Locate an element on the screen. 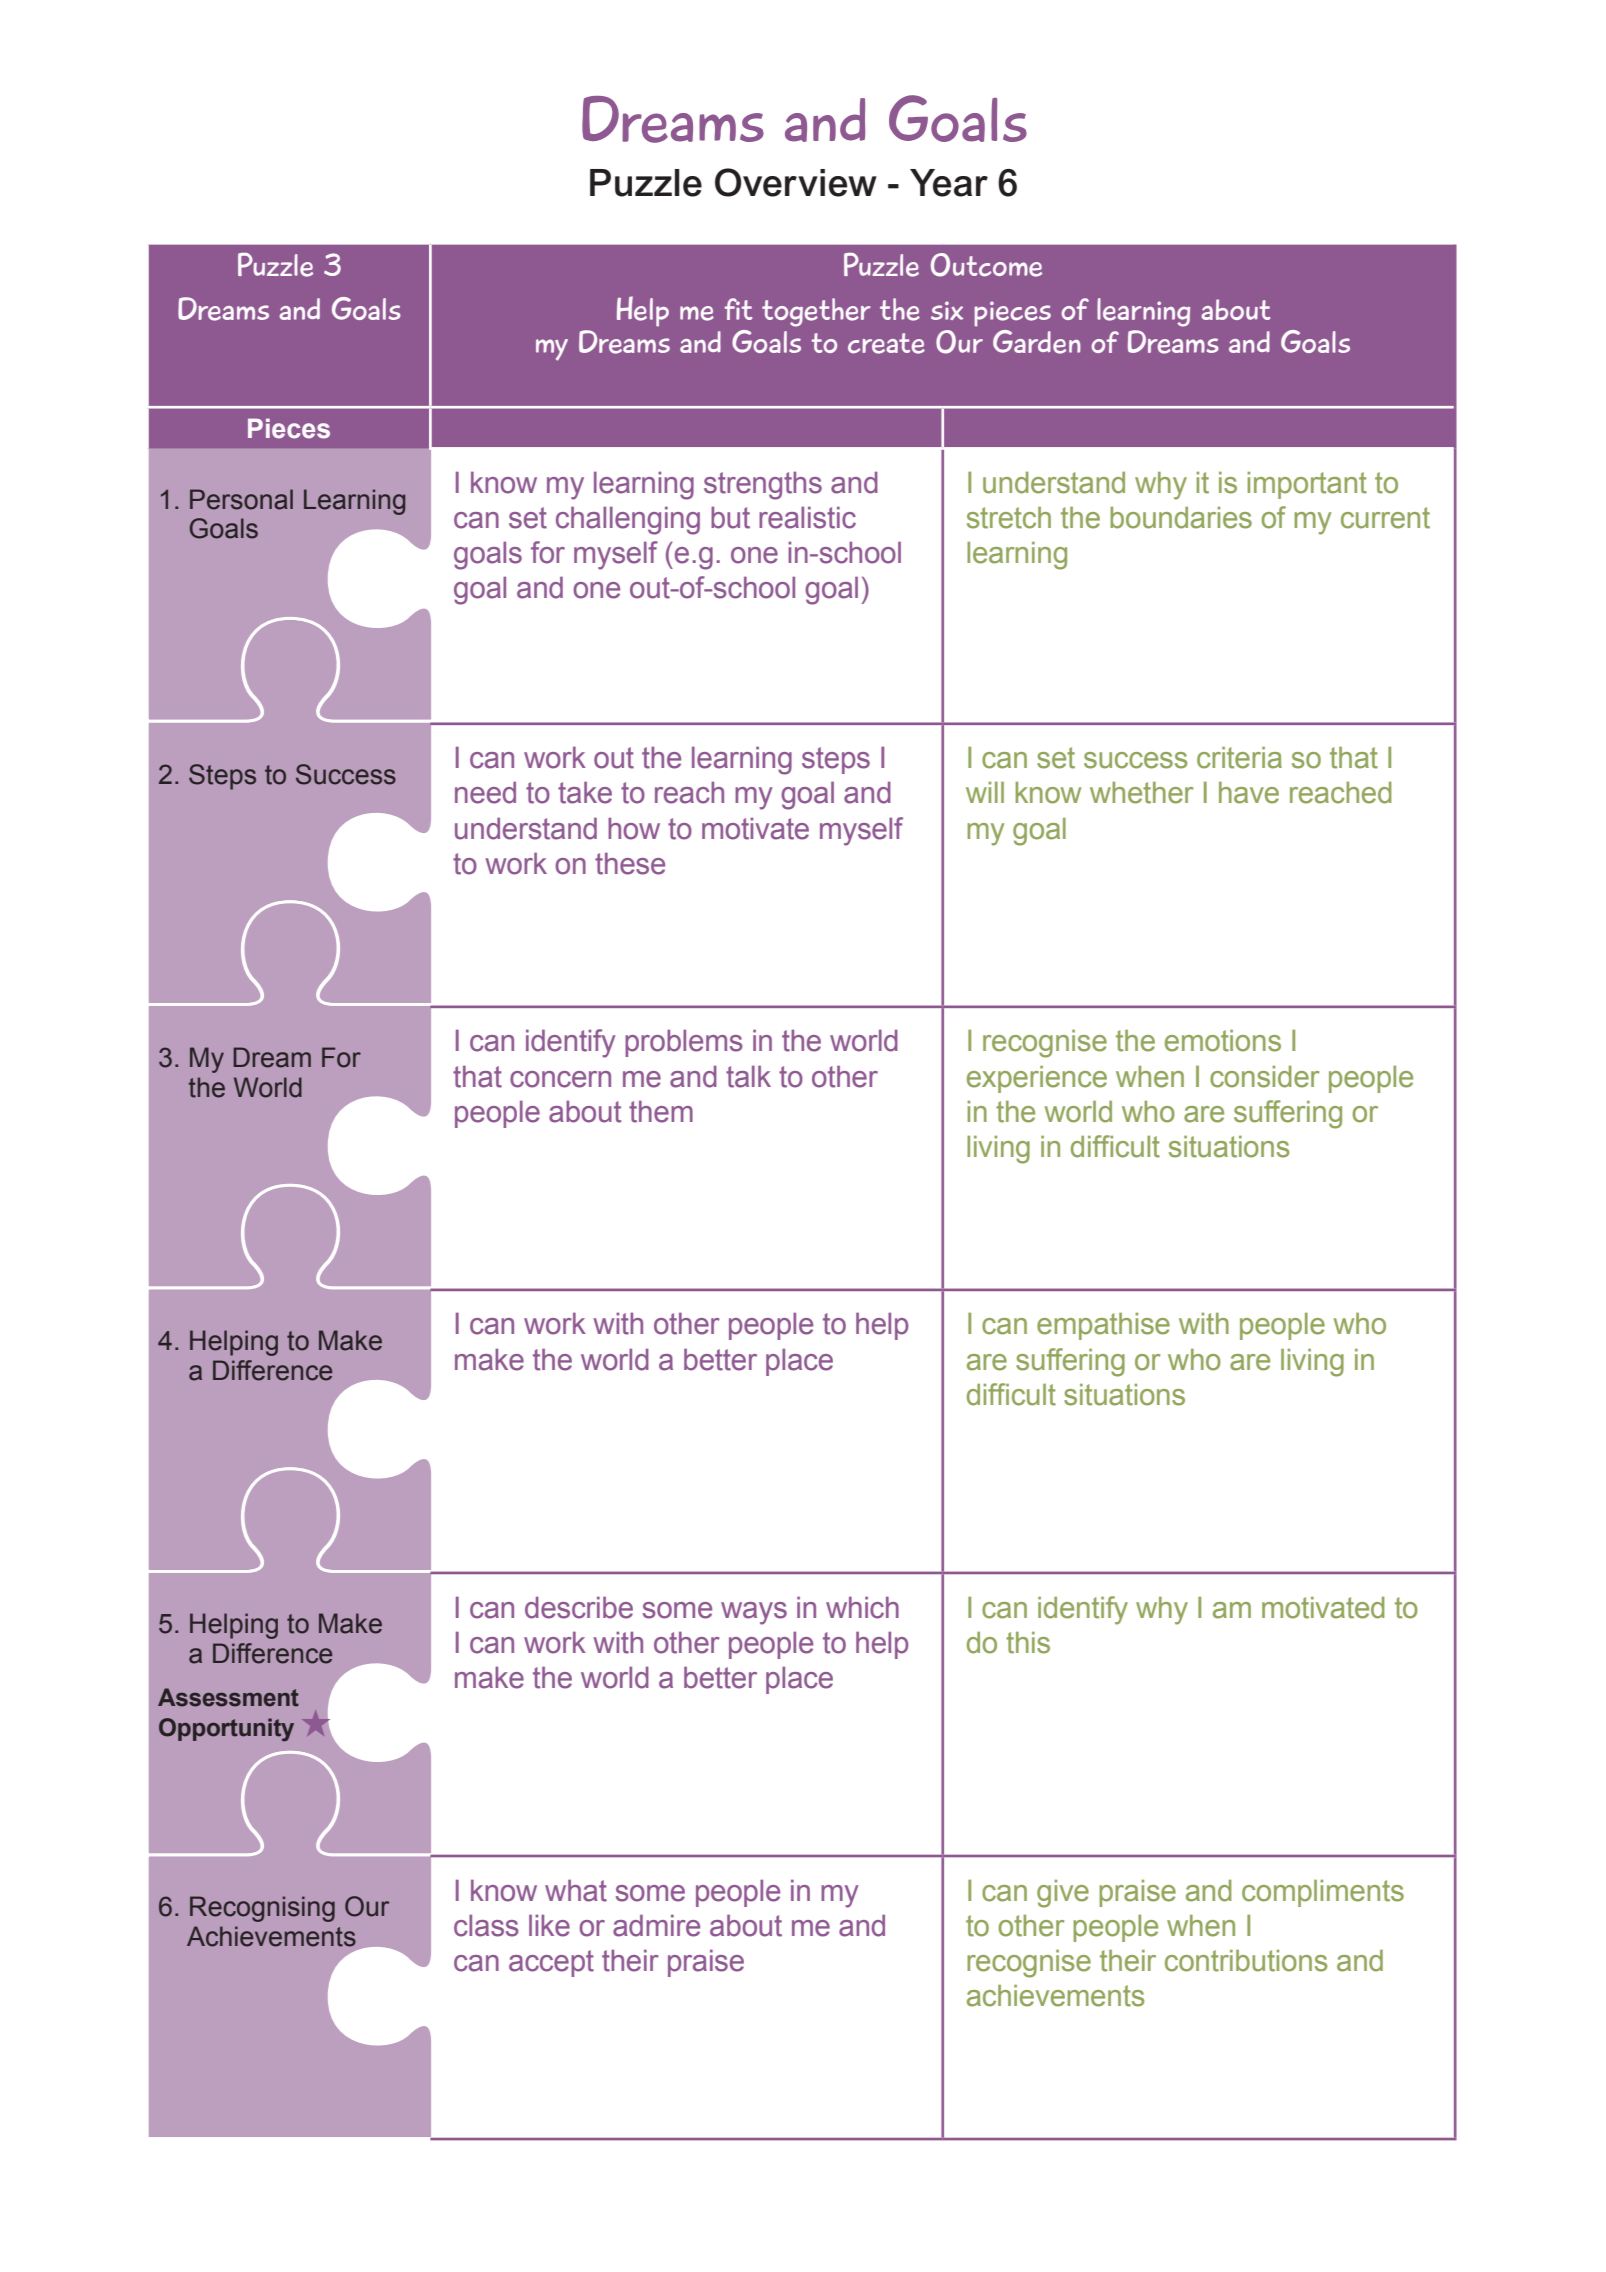 Image resolution: width=1606 pixels, height=2272 pixels. talk is located at coordinates (748, 1076).
